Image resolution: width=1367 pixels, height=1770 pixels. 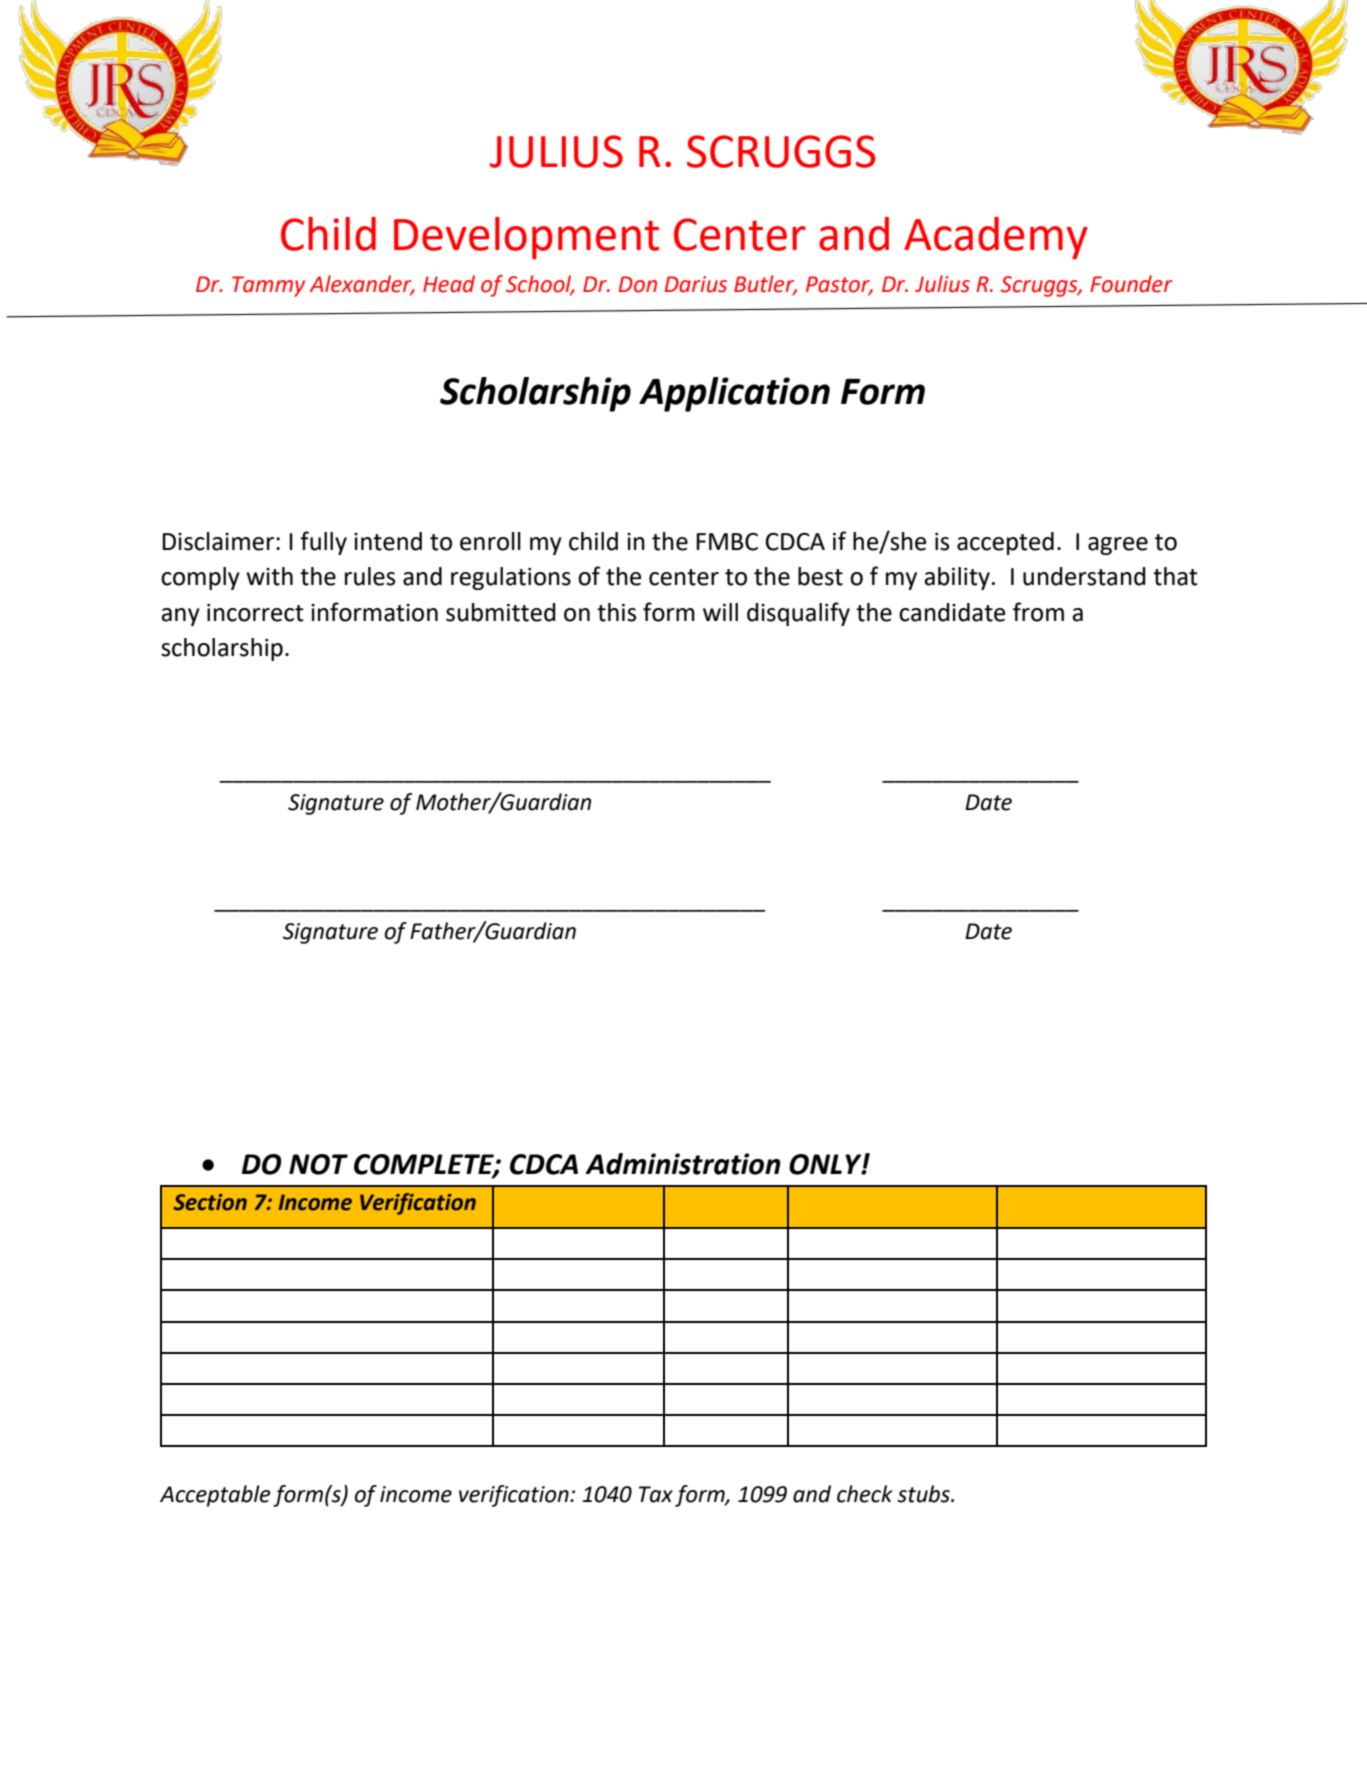 What do you see at coordinates (696, 284) in the screenshot?
I see `Darius` at bounding box center [696, 284].
